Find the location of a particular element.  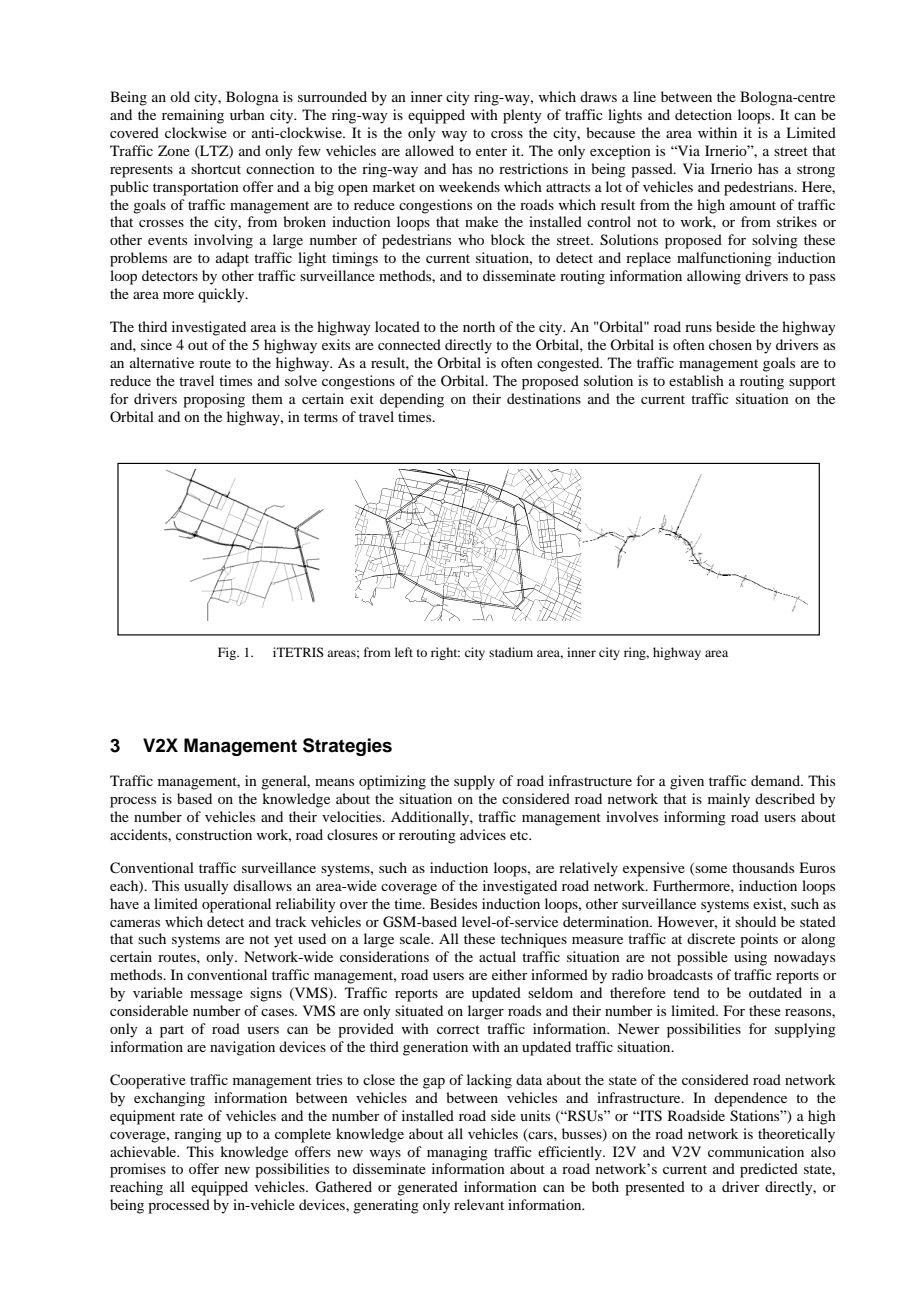

remaining is located at coordinates (193, 116).
